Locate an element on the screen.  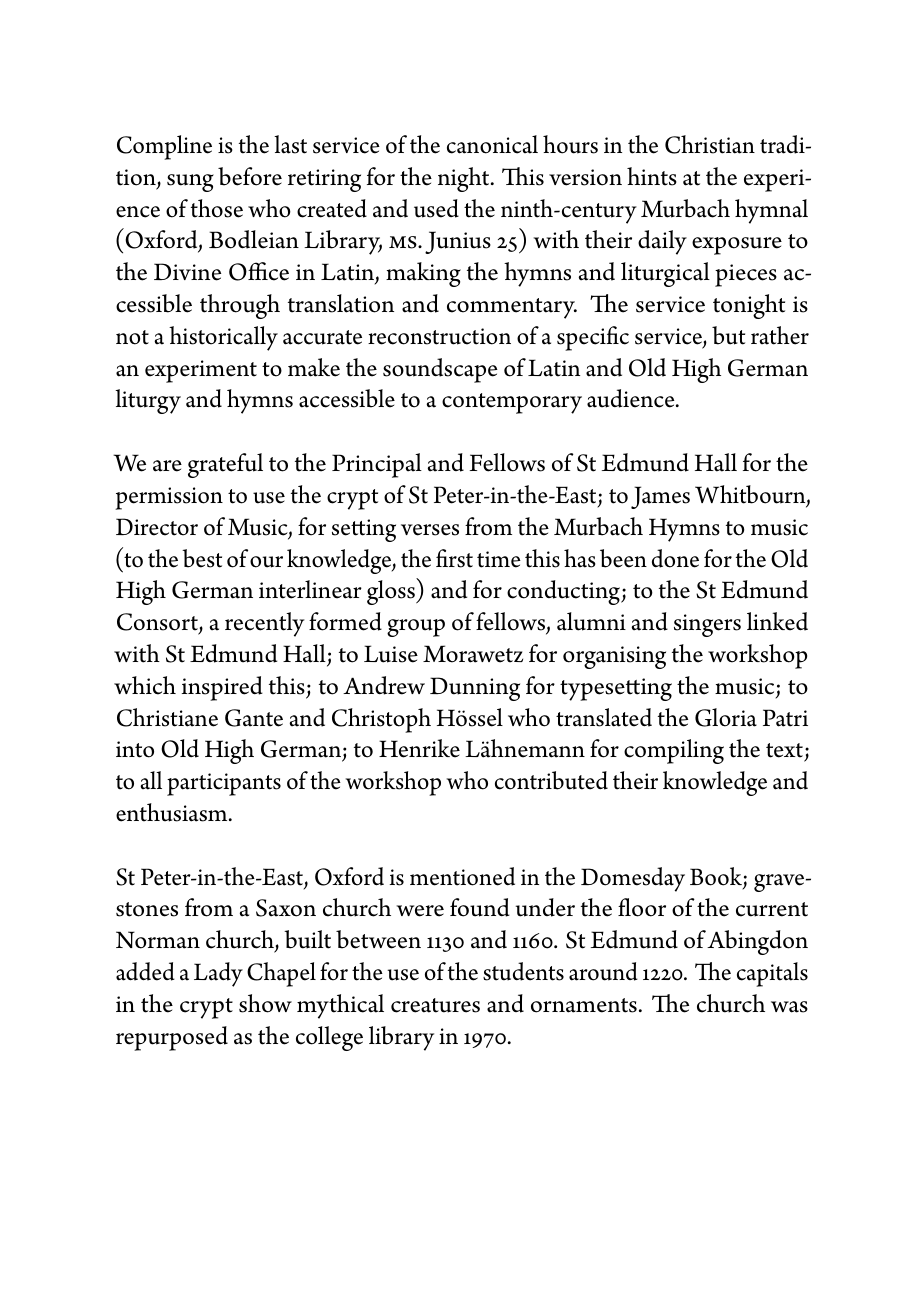
enthusiasm is located at coordinates (173, 812).
